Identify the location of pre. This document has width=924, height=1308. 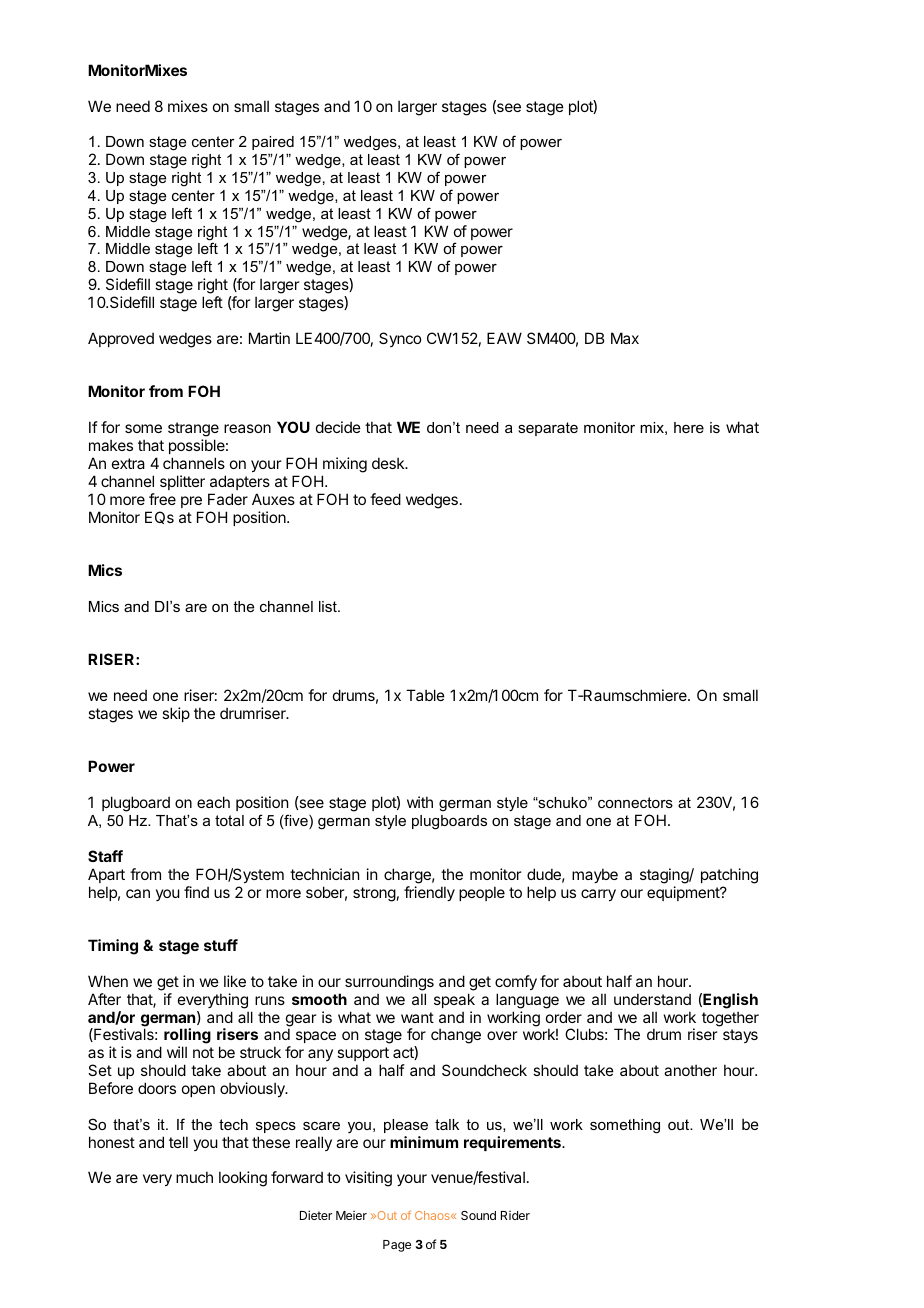
(191, 502).
